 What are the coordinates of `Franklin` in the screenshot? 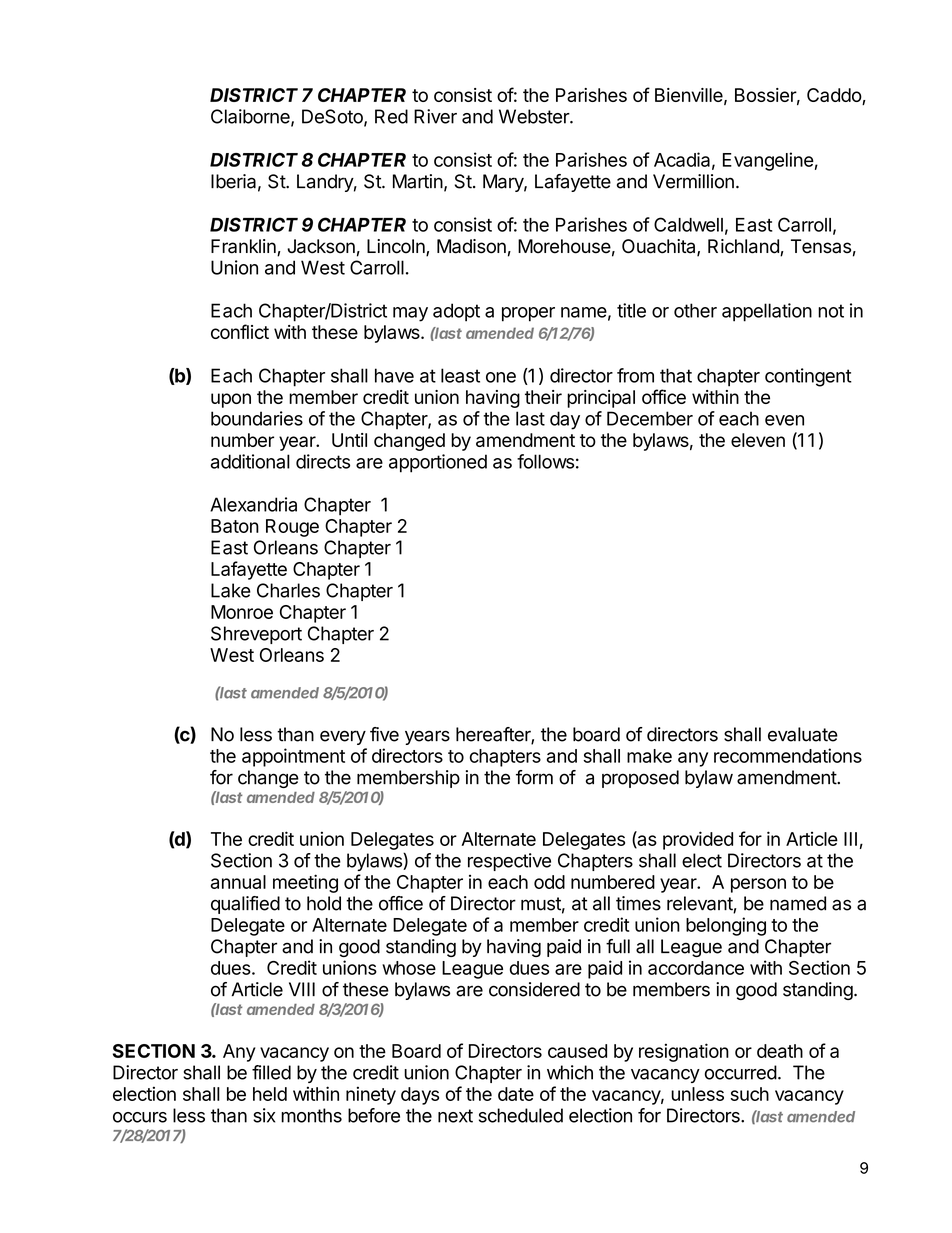 It's located at (244, 247).
